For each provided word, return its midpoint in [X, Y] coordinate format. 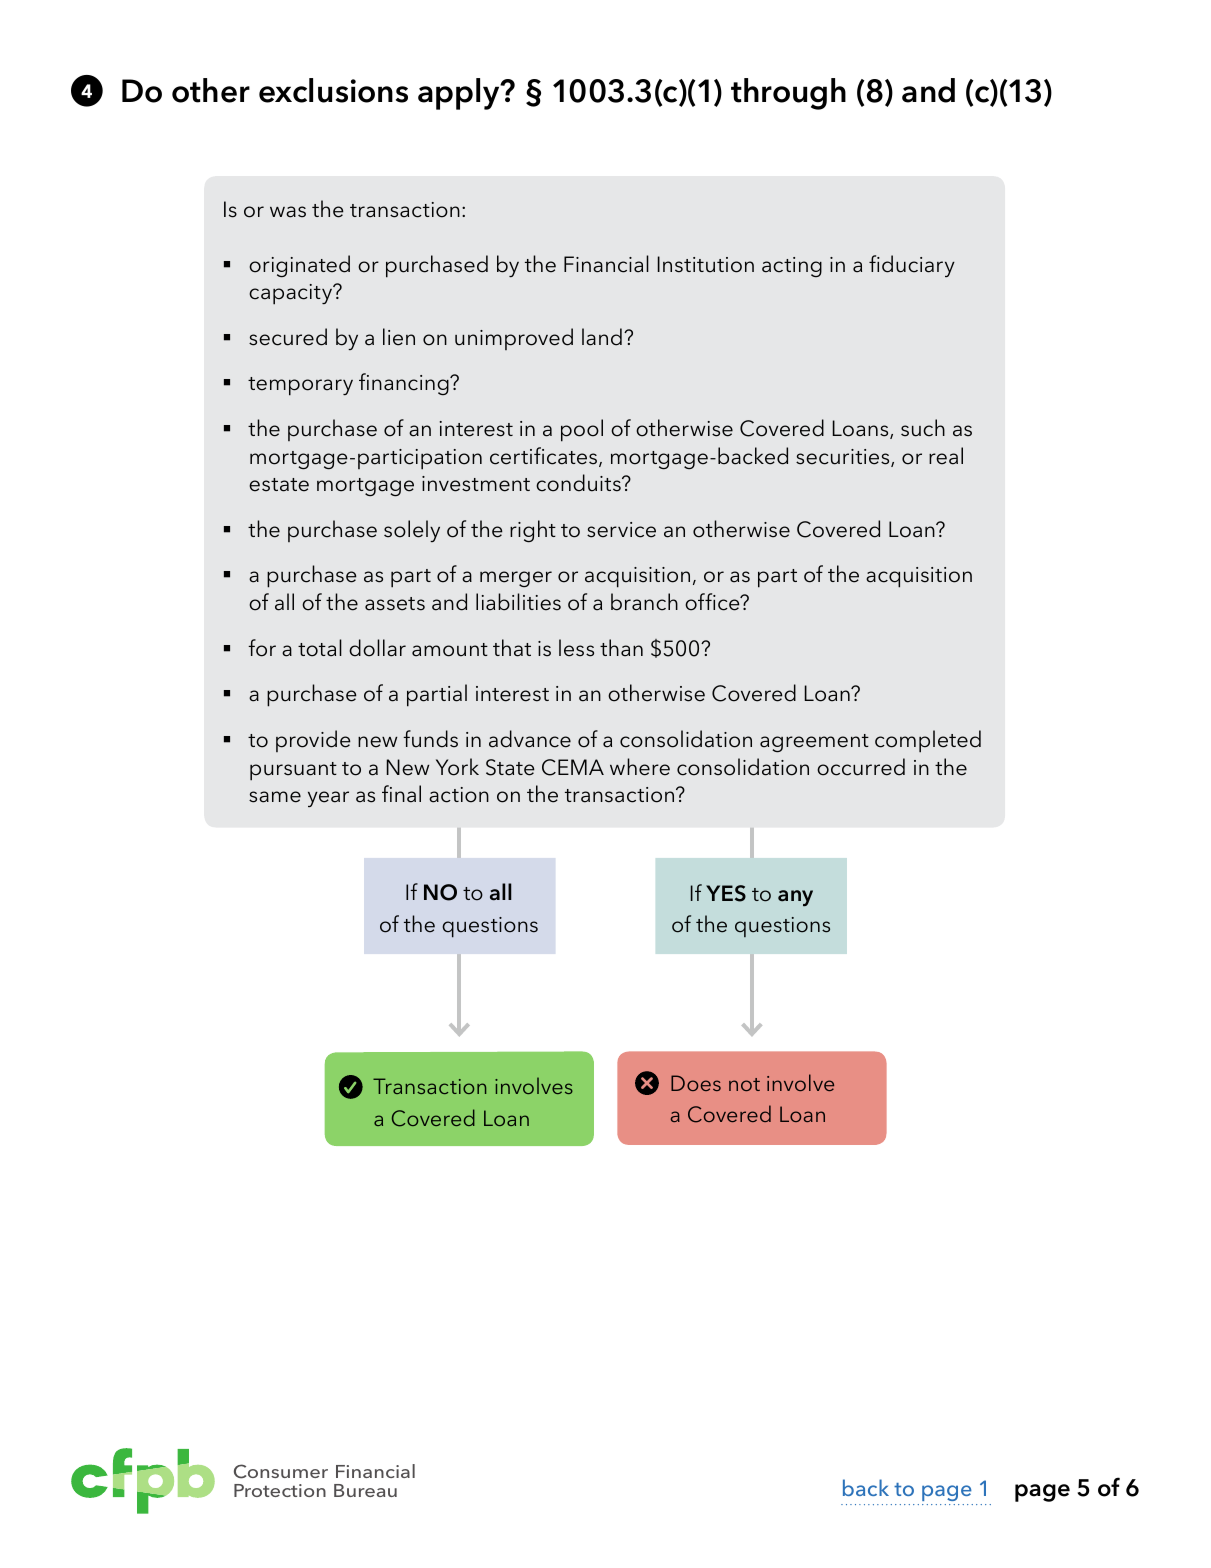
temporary [300, 386]
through [788, 94]
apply [460, 94]
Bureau [365, 1490]
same [275, 797]
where [640, 767]
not [744, 1084]
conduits [579, 483]
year [328, 799]
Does [696, 1083]
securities [844, 458]
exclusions [333, 90]
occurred [861, 767]
